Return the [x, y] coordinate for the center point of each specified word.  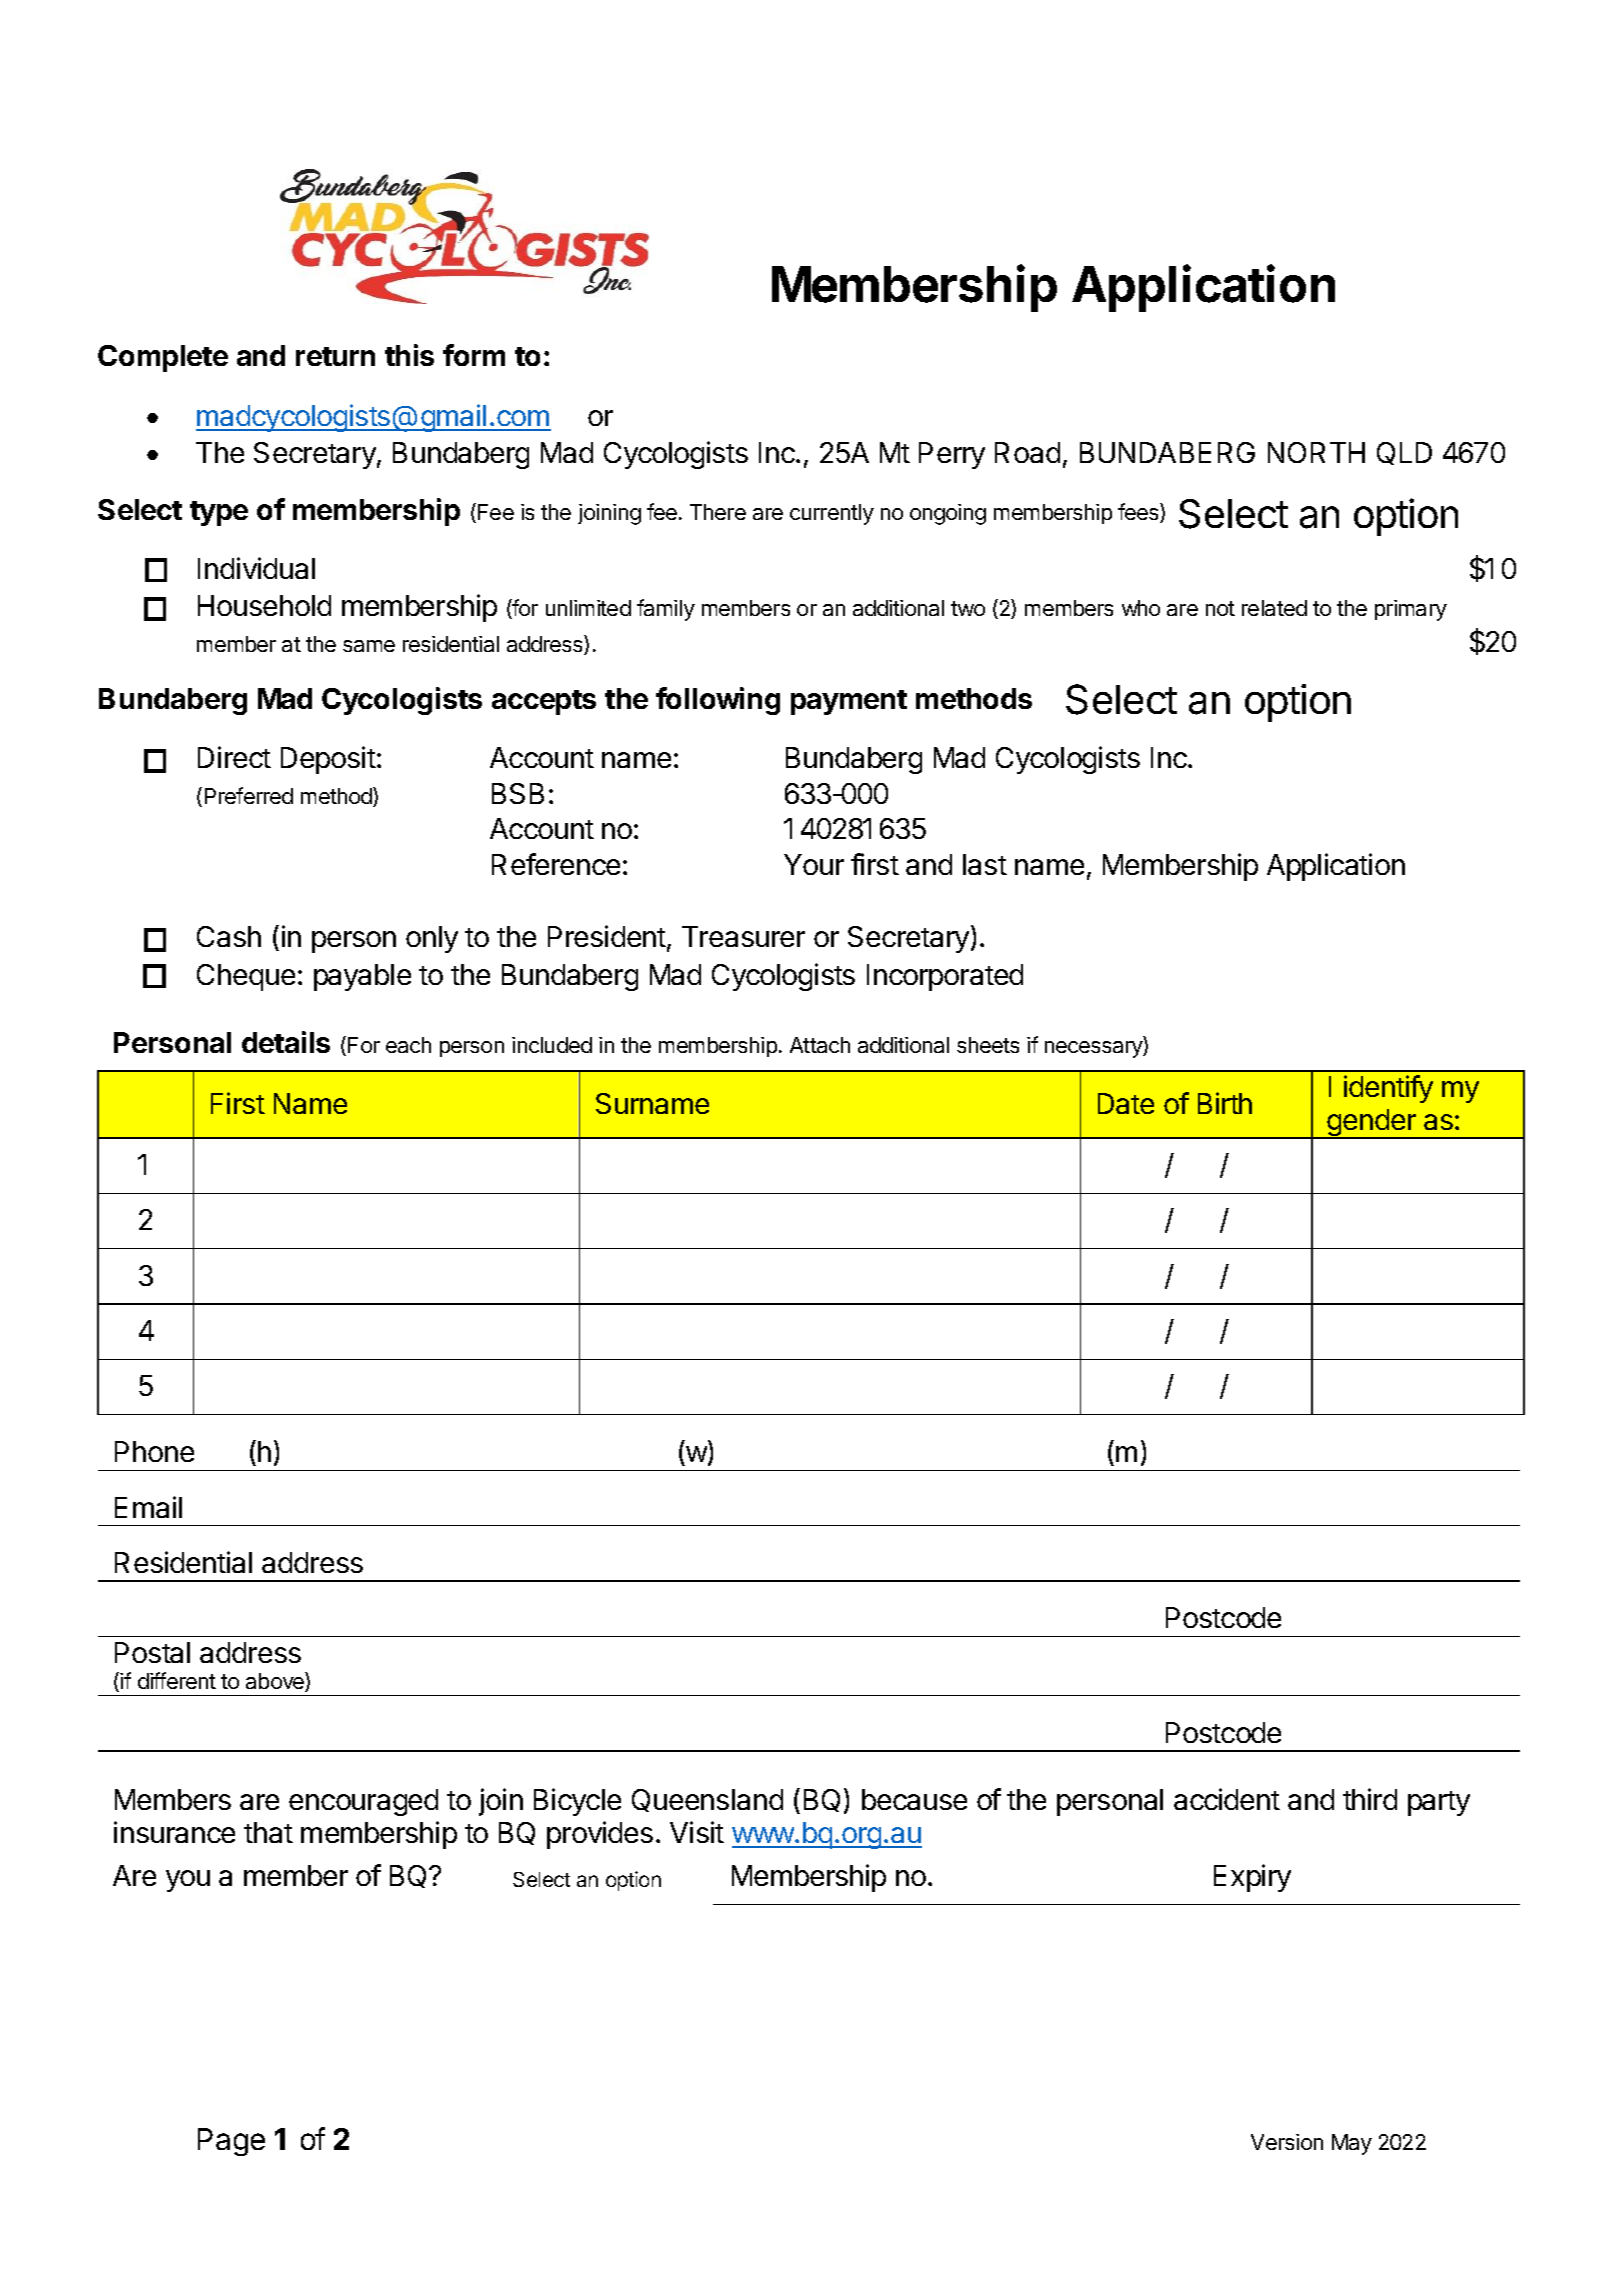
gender [1371, 1124]
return [335, 356]
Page [231, 2142]
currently [832, 514]
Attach [820, 1045]
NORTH [1316, 452]
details [286, 1042]
